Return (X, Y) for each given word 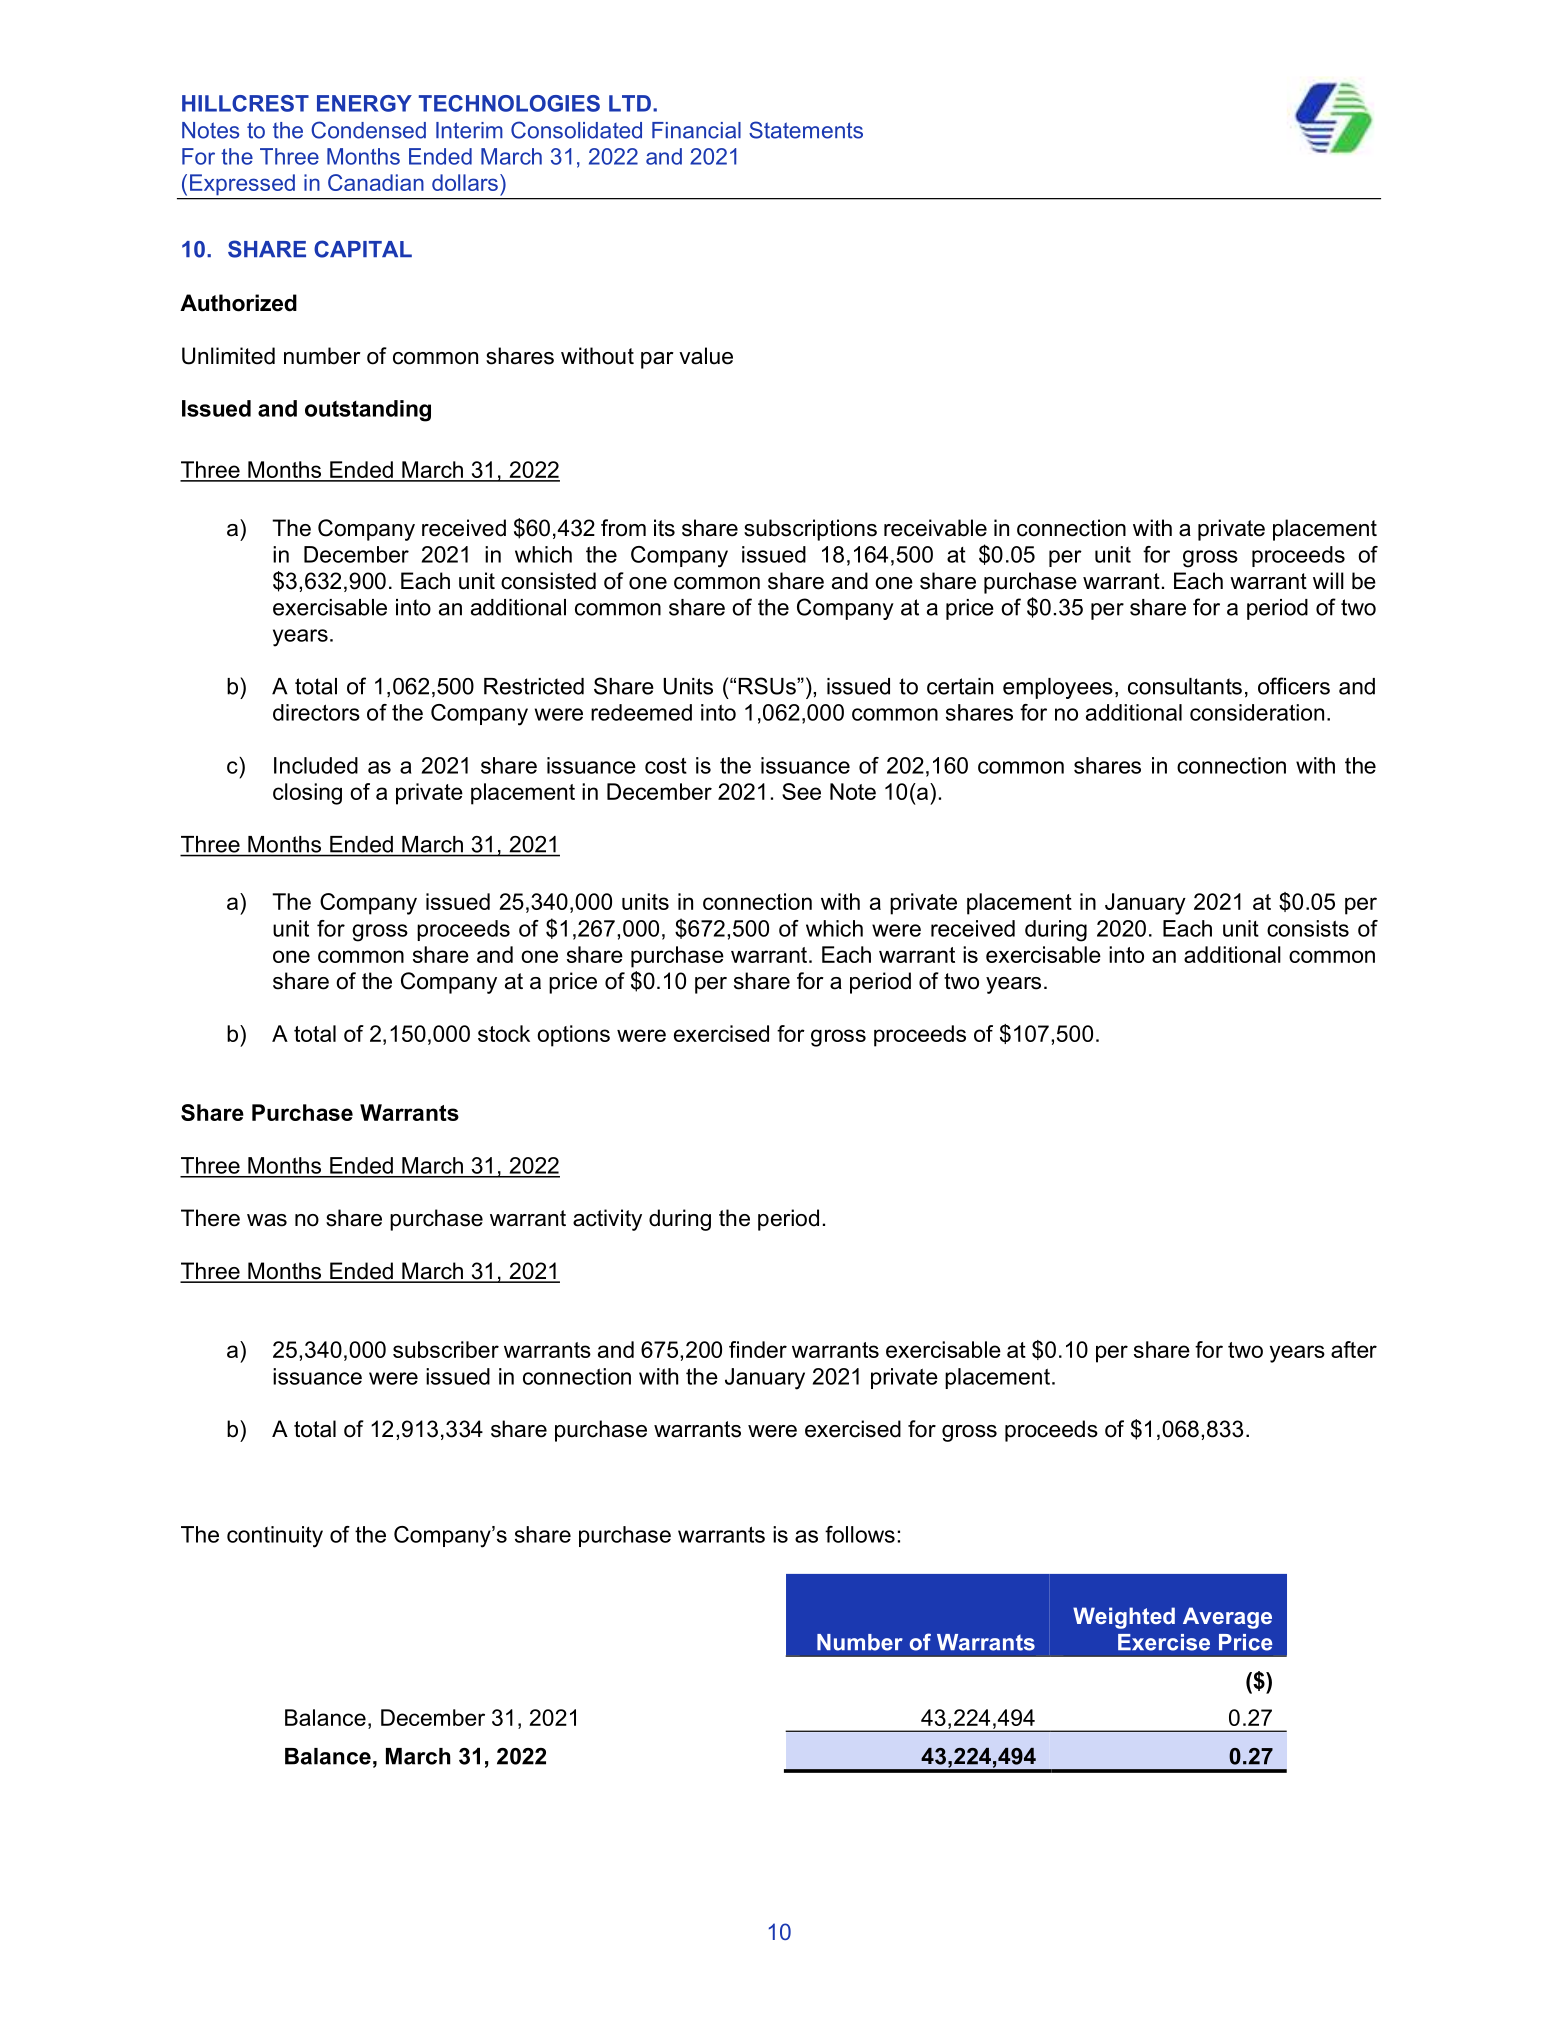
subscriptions (810, 530)
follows (860, 1534)
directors (316, 712)
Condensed (368, 130)
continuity (275, 1537)
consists (1308, 928)
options (573, 1036)
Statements (806, 130)
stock (504, 1033)
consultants (1185, 686)
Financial (696, 130)
